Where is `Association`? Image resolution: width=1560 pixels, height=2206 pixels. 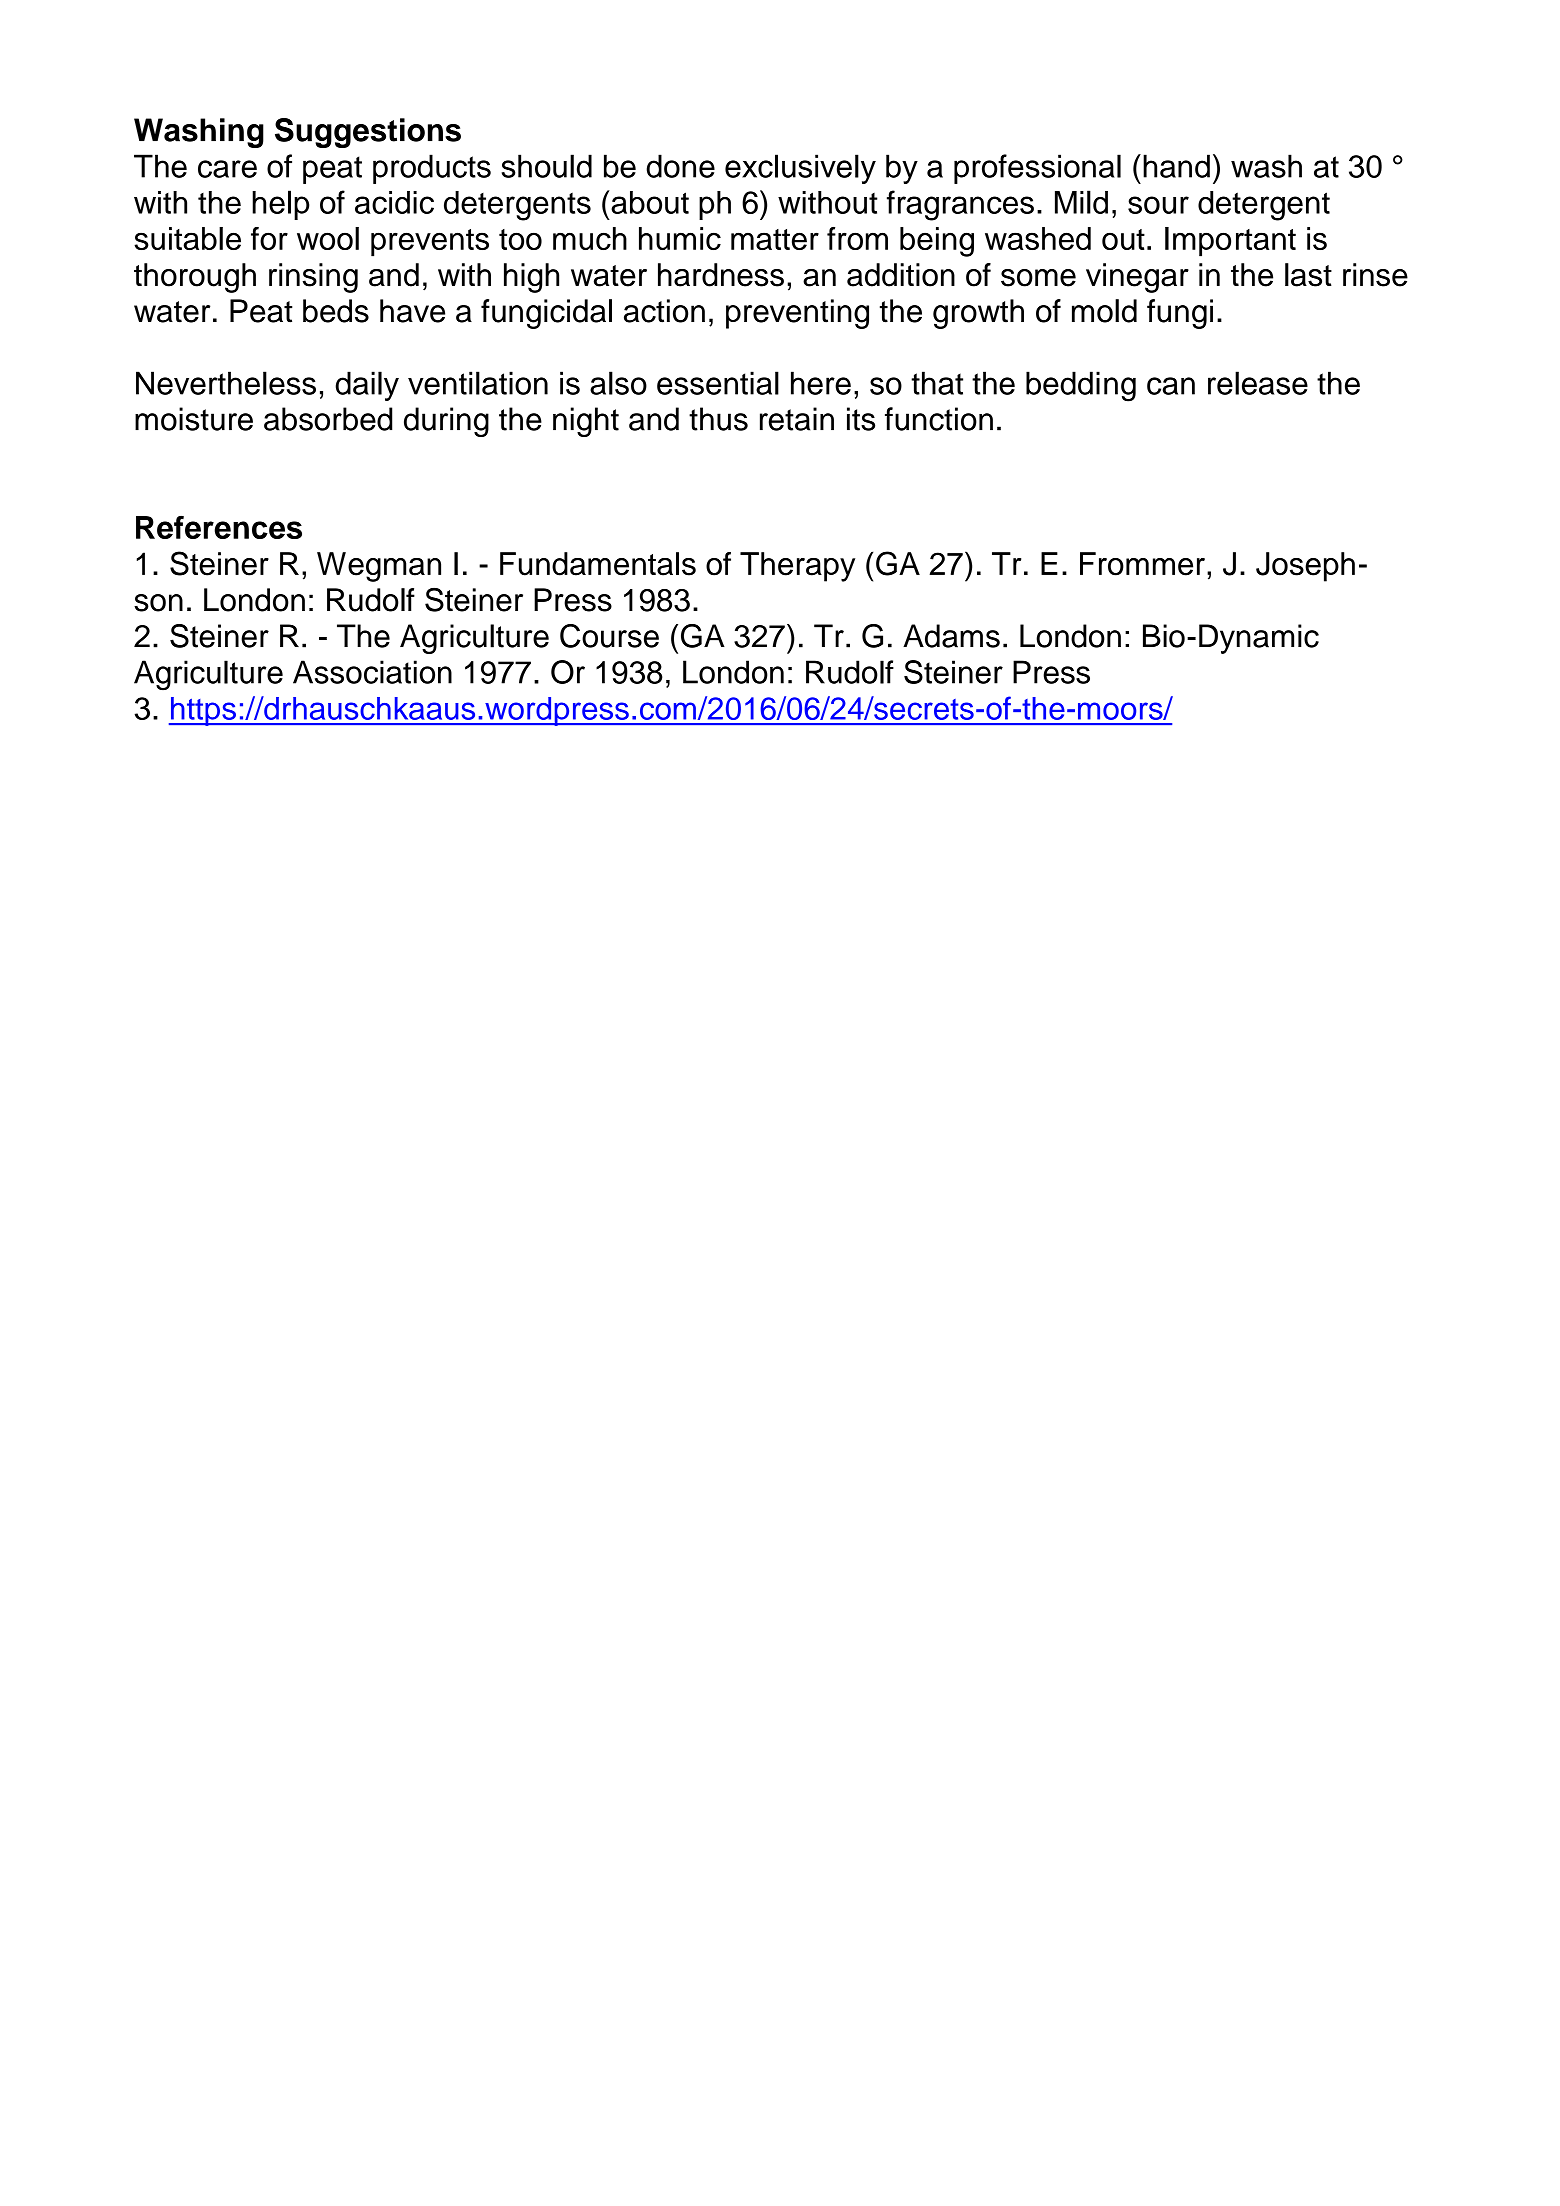
Association is located at coordinates (372, 672).
